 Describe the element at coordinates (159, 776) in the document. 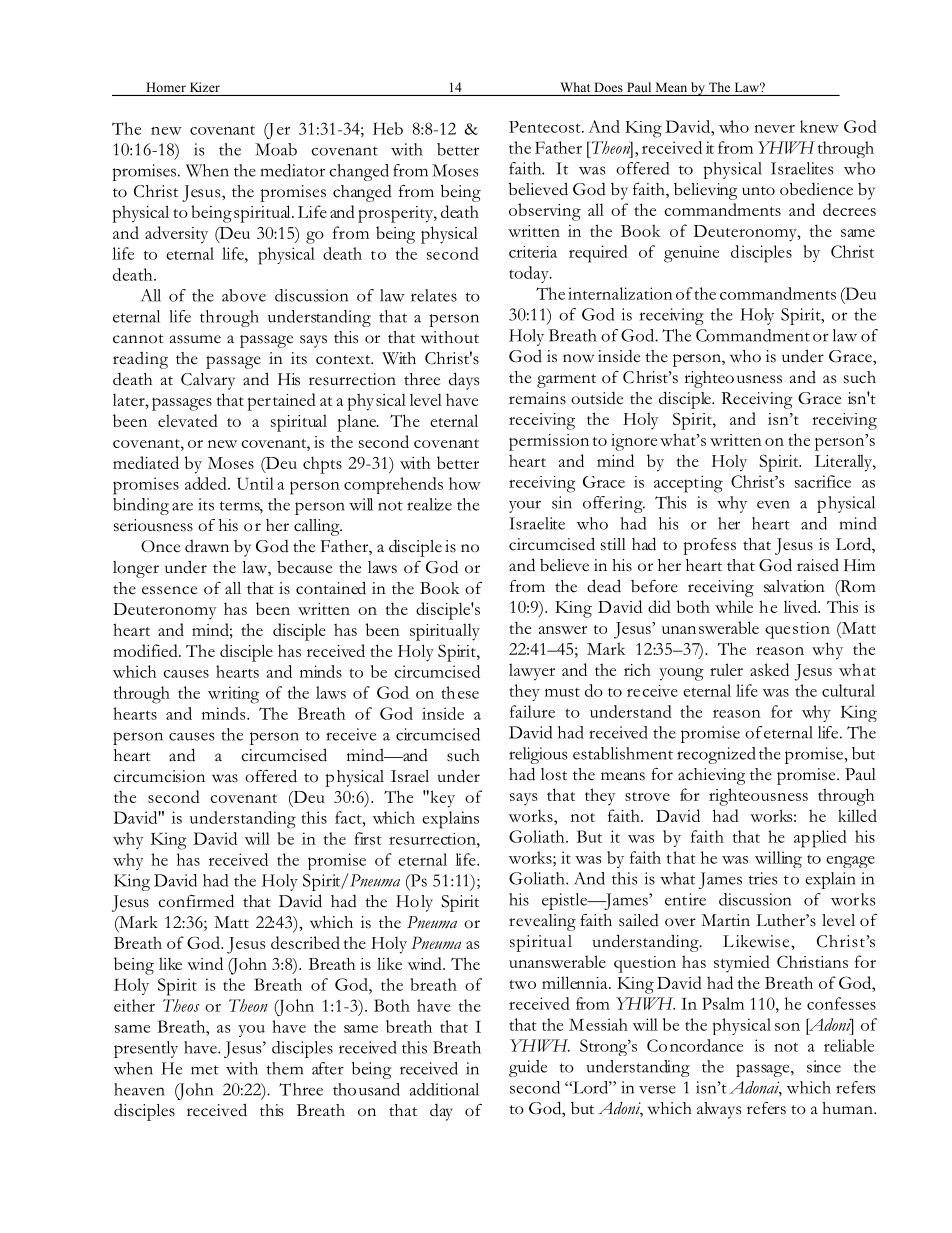

I see `circumcision` at that location.
